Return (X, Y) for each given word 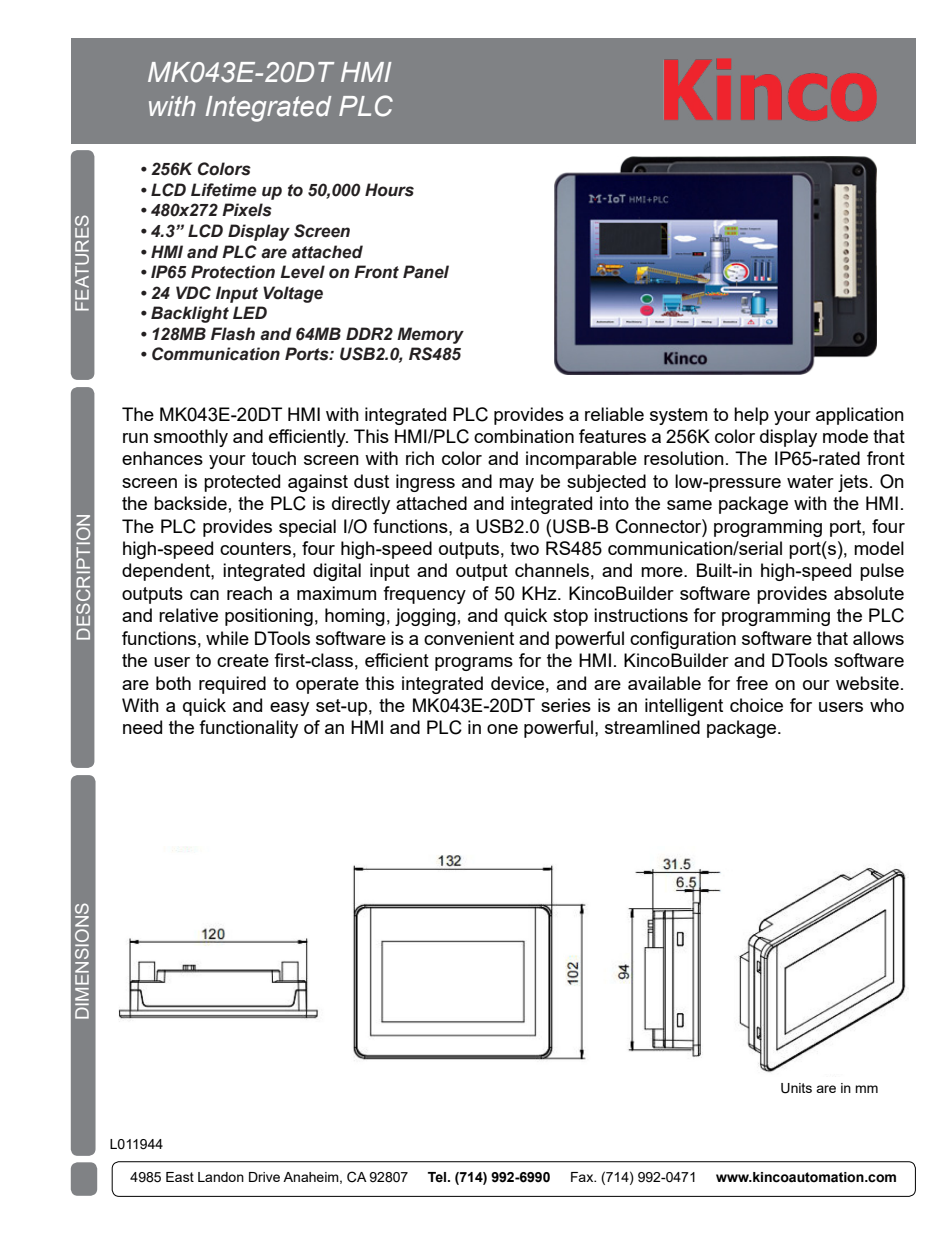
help (751, 416)
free (752, 683)
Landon (221, 1177)
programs (474, 664)
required (232, 685)
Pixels (247, 210)
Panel (426, 272)
